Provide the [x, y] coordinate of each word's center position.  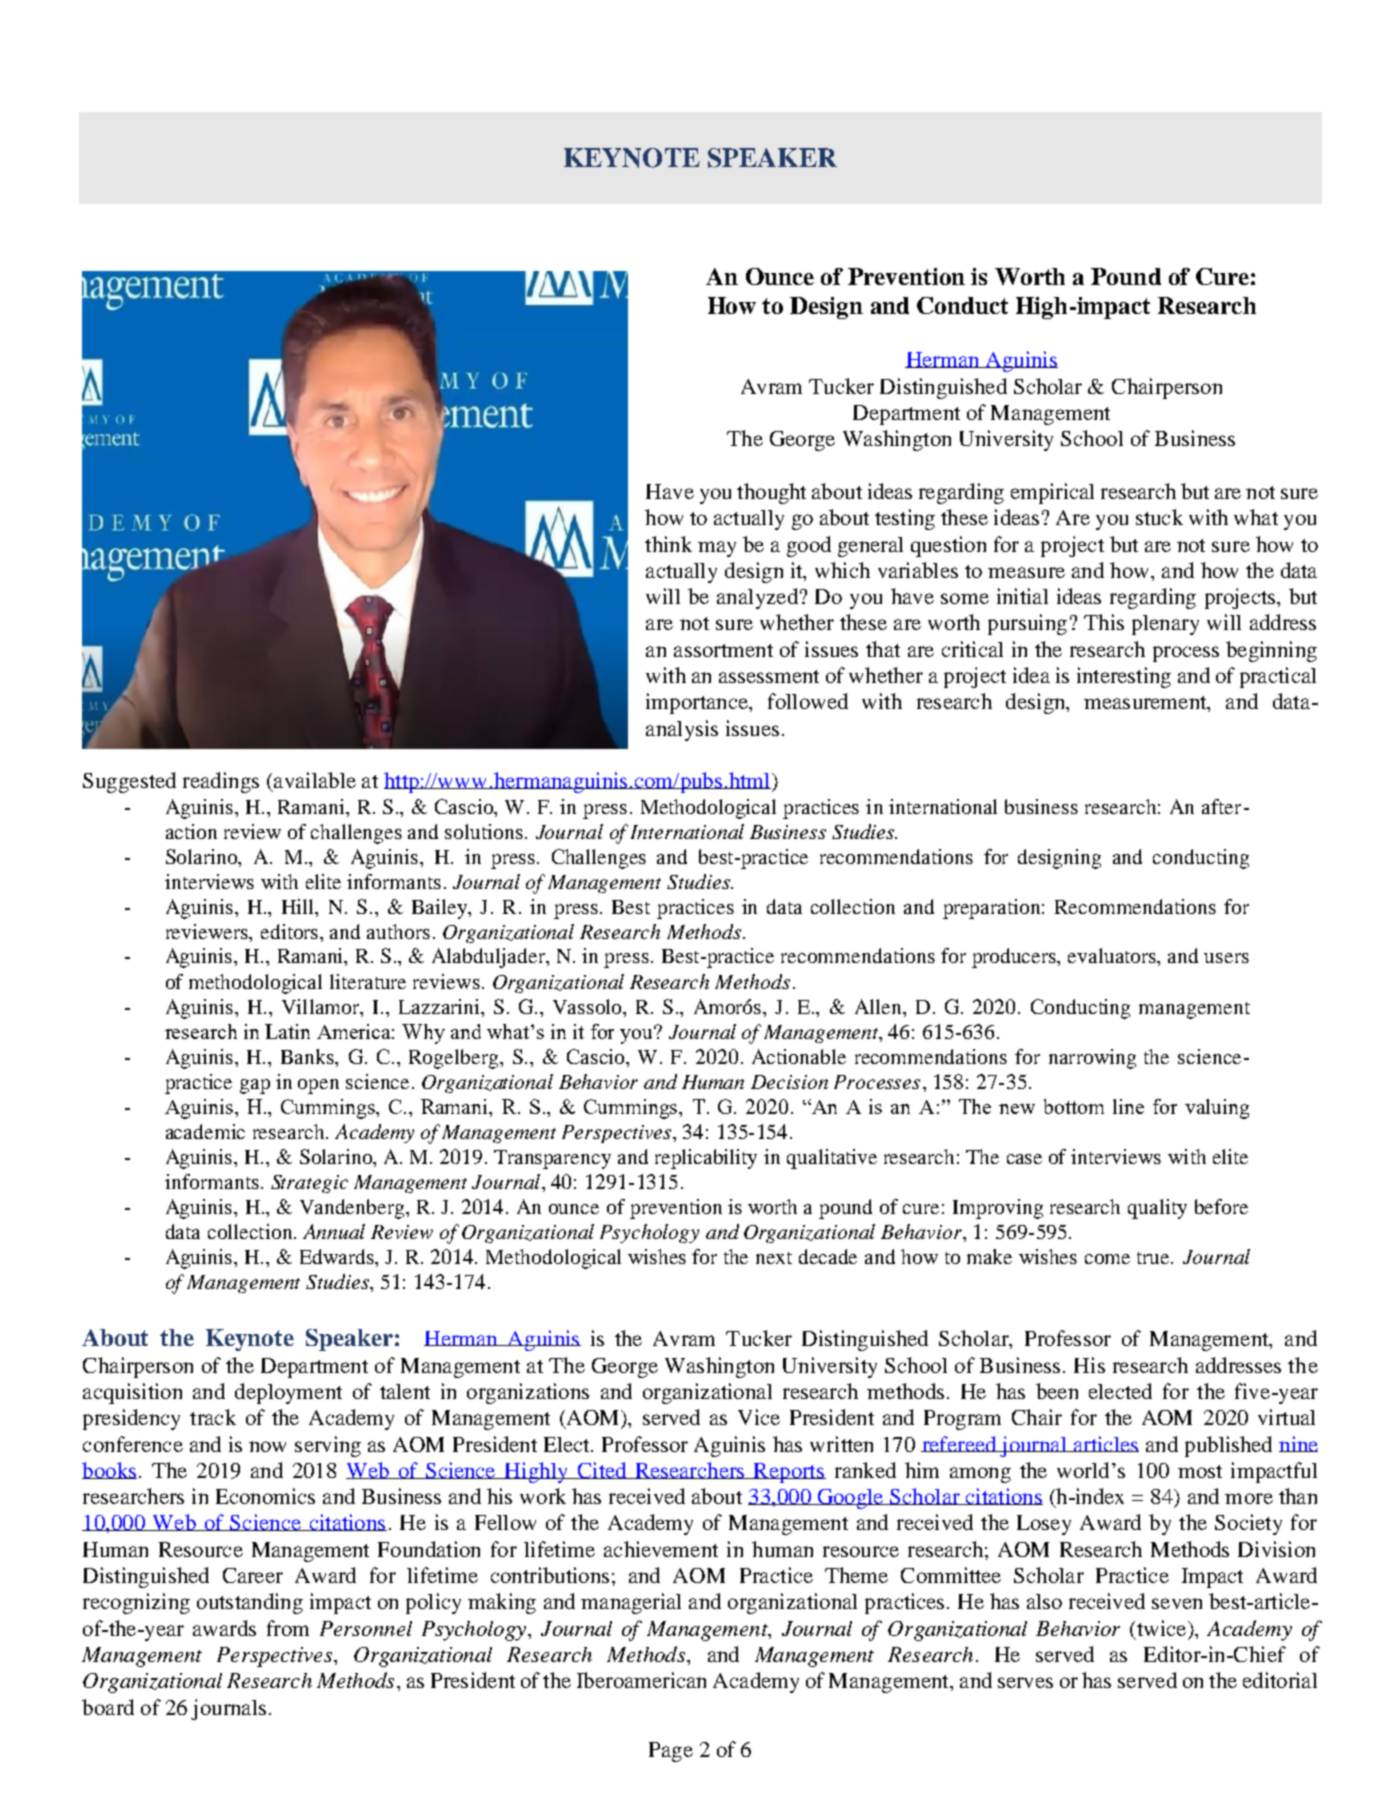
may [717, 549]
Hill [299, 906]
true [1154, 1258]
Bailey [441, 909]
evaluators [1113, 957]
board [108, 1707]
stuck [1159, 517]
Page [671, 1752]
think [668, 544]
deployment [288, 1393]
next [774, 1258]
